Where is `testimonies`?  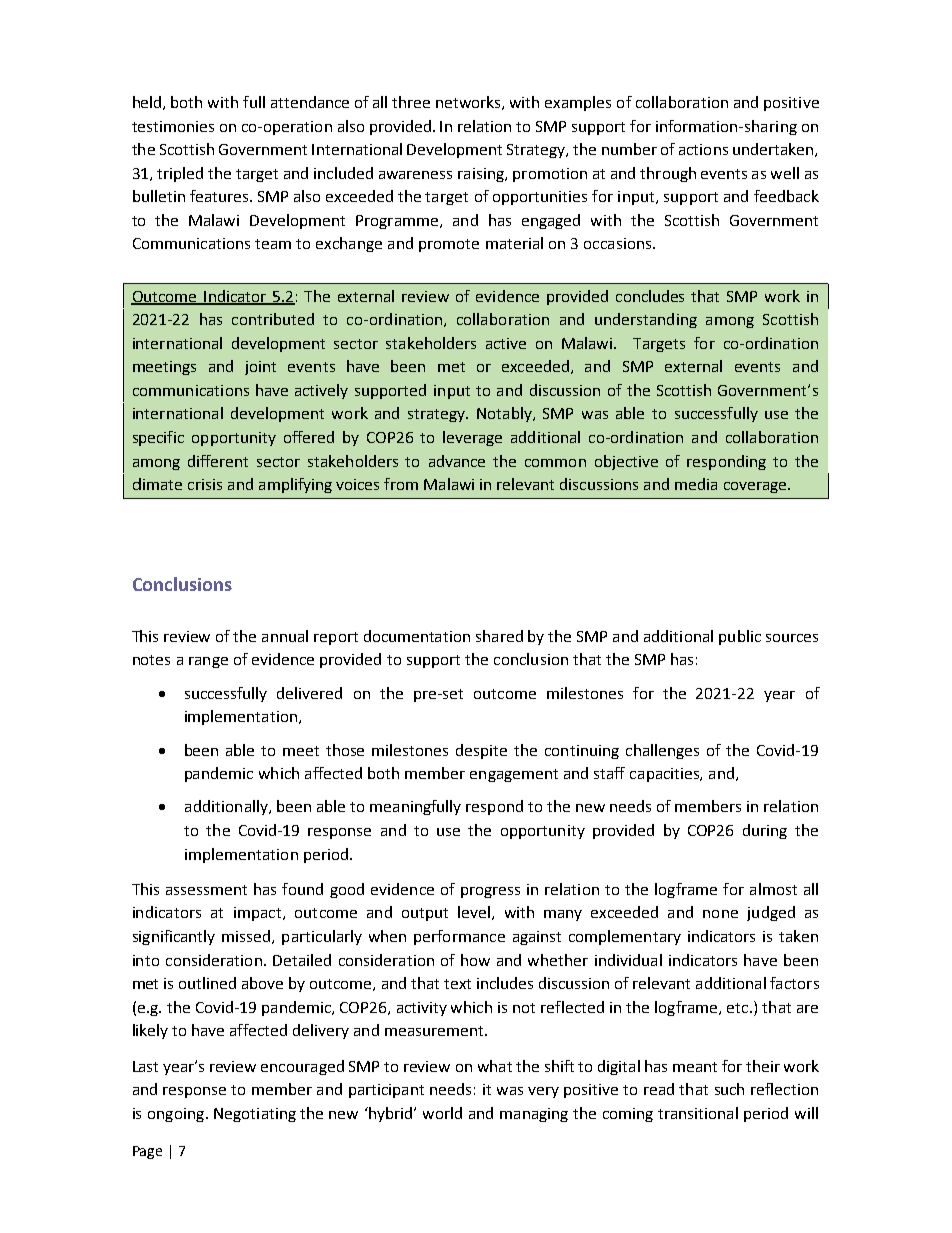
testimonies is located at coordinates (173, 126).
